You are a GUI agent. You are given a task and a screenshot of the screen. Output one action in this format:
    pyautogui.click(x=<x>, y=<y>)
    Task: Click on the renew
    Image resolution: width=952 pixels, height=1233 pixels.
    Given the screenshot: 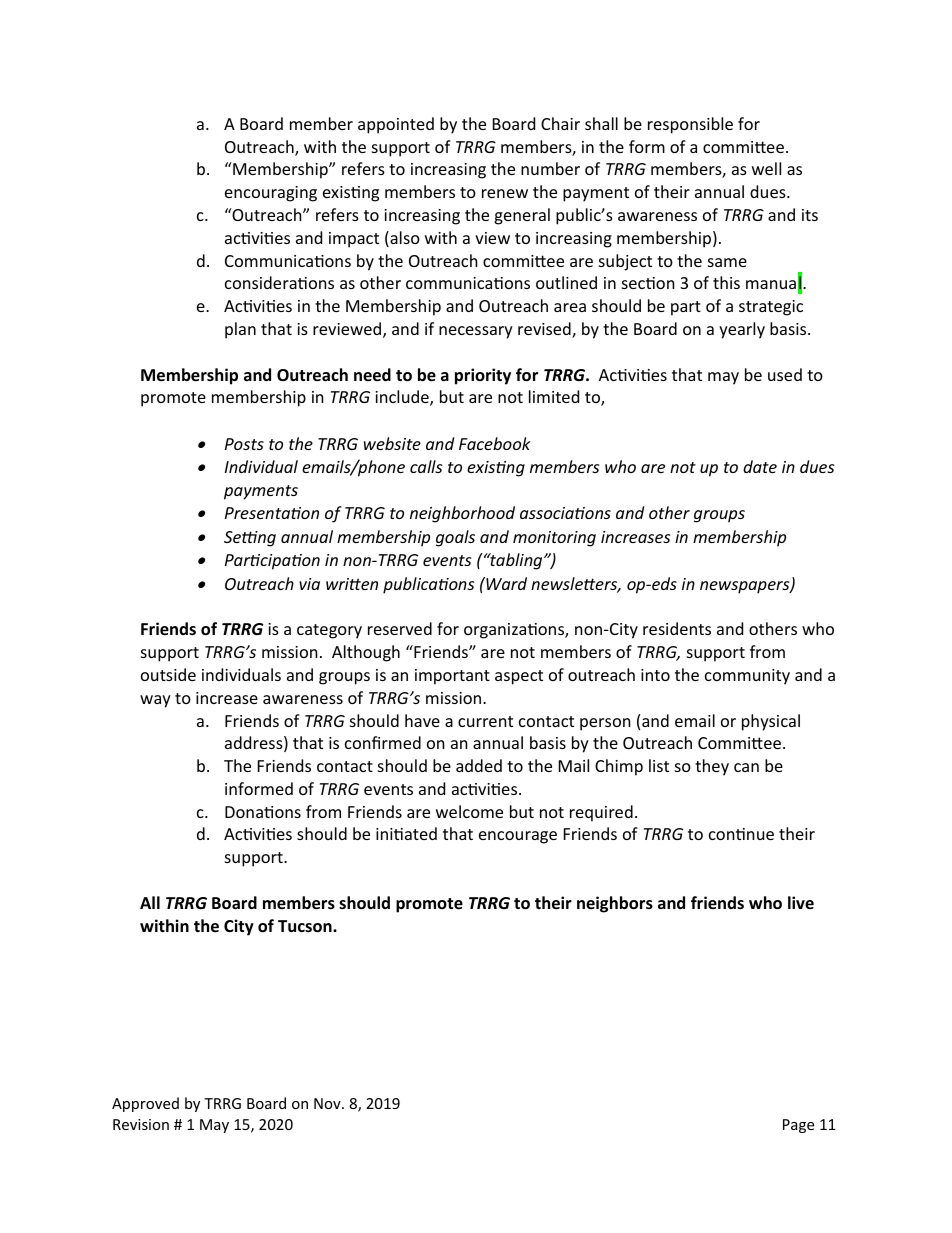 What is the action you would take?
    pyautogui.click(x=505, y=193)
